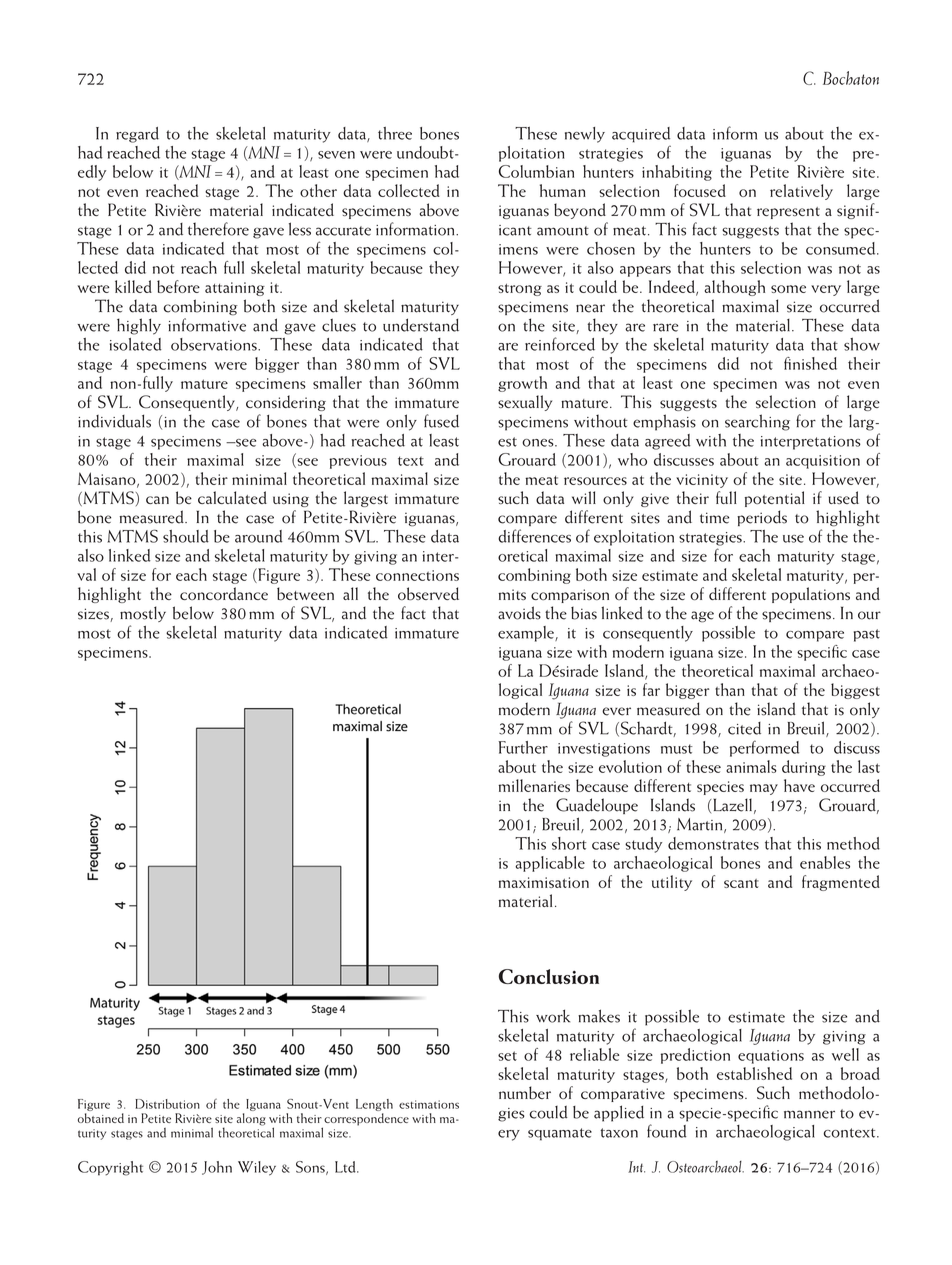 Image resolution: width=952 pixels, height=1265 pixels. Describe the element at coordinates (801, 192) in the screenshot. I see `relatively` at that location.
